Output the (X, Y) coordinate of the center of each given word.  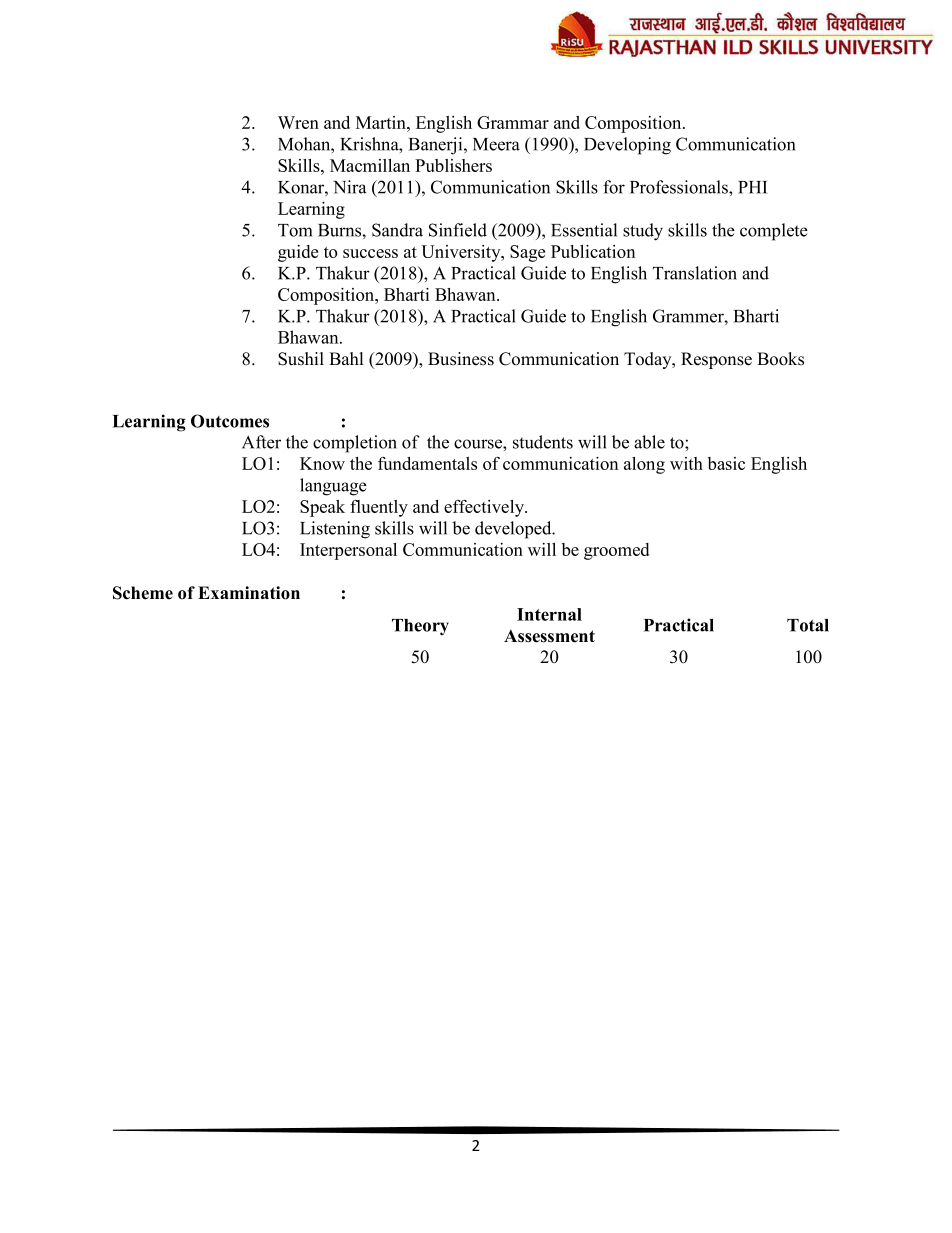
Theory (420, 627)
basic (726, 463)
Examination (249, 593)
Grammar (513, 122)
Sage (527, 253)
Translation (695, 273)
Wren (298, 122)
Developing (627, 146)
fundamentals (427, 463)
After (261, 442)
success (370, 253)
